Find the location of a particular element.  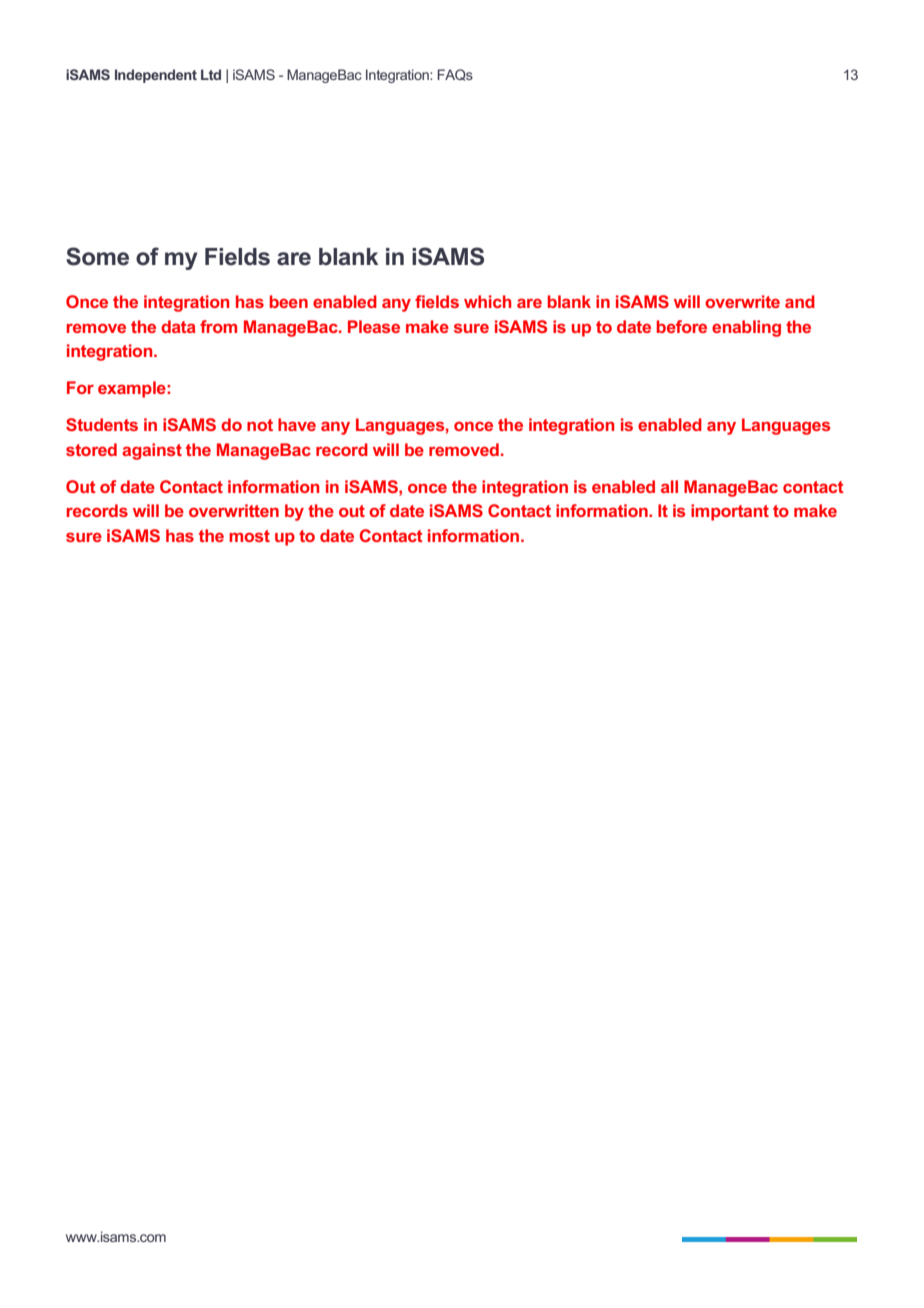

overwritten is located at coordinates (234, 510).
